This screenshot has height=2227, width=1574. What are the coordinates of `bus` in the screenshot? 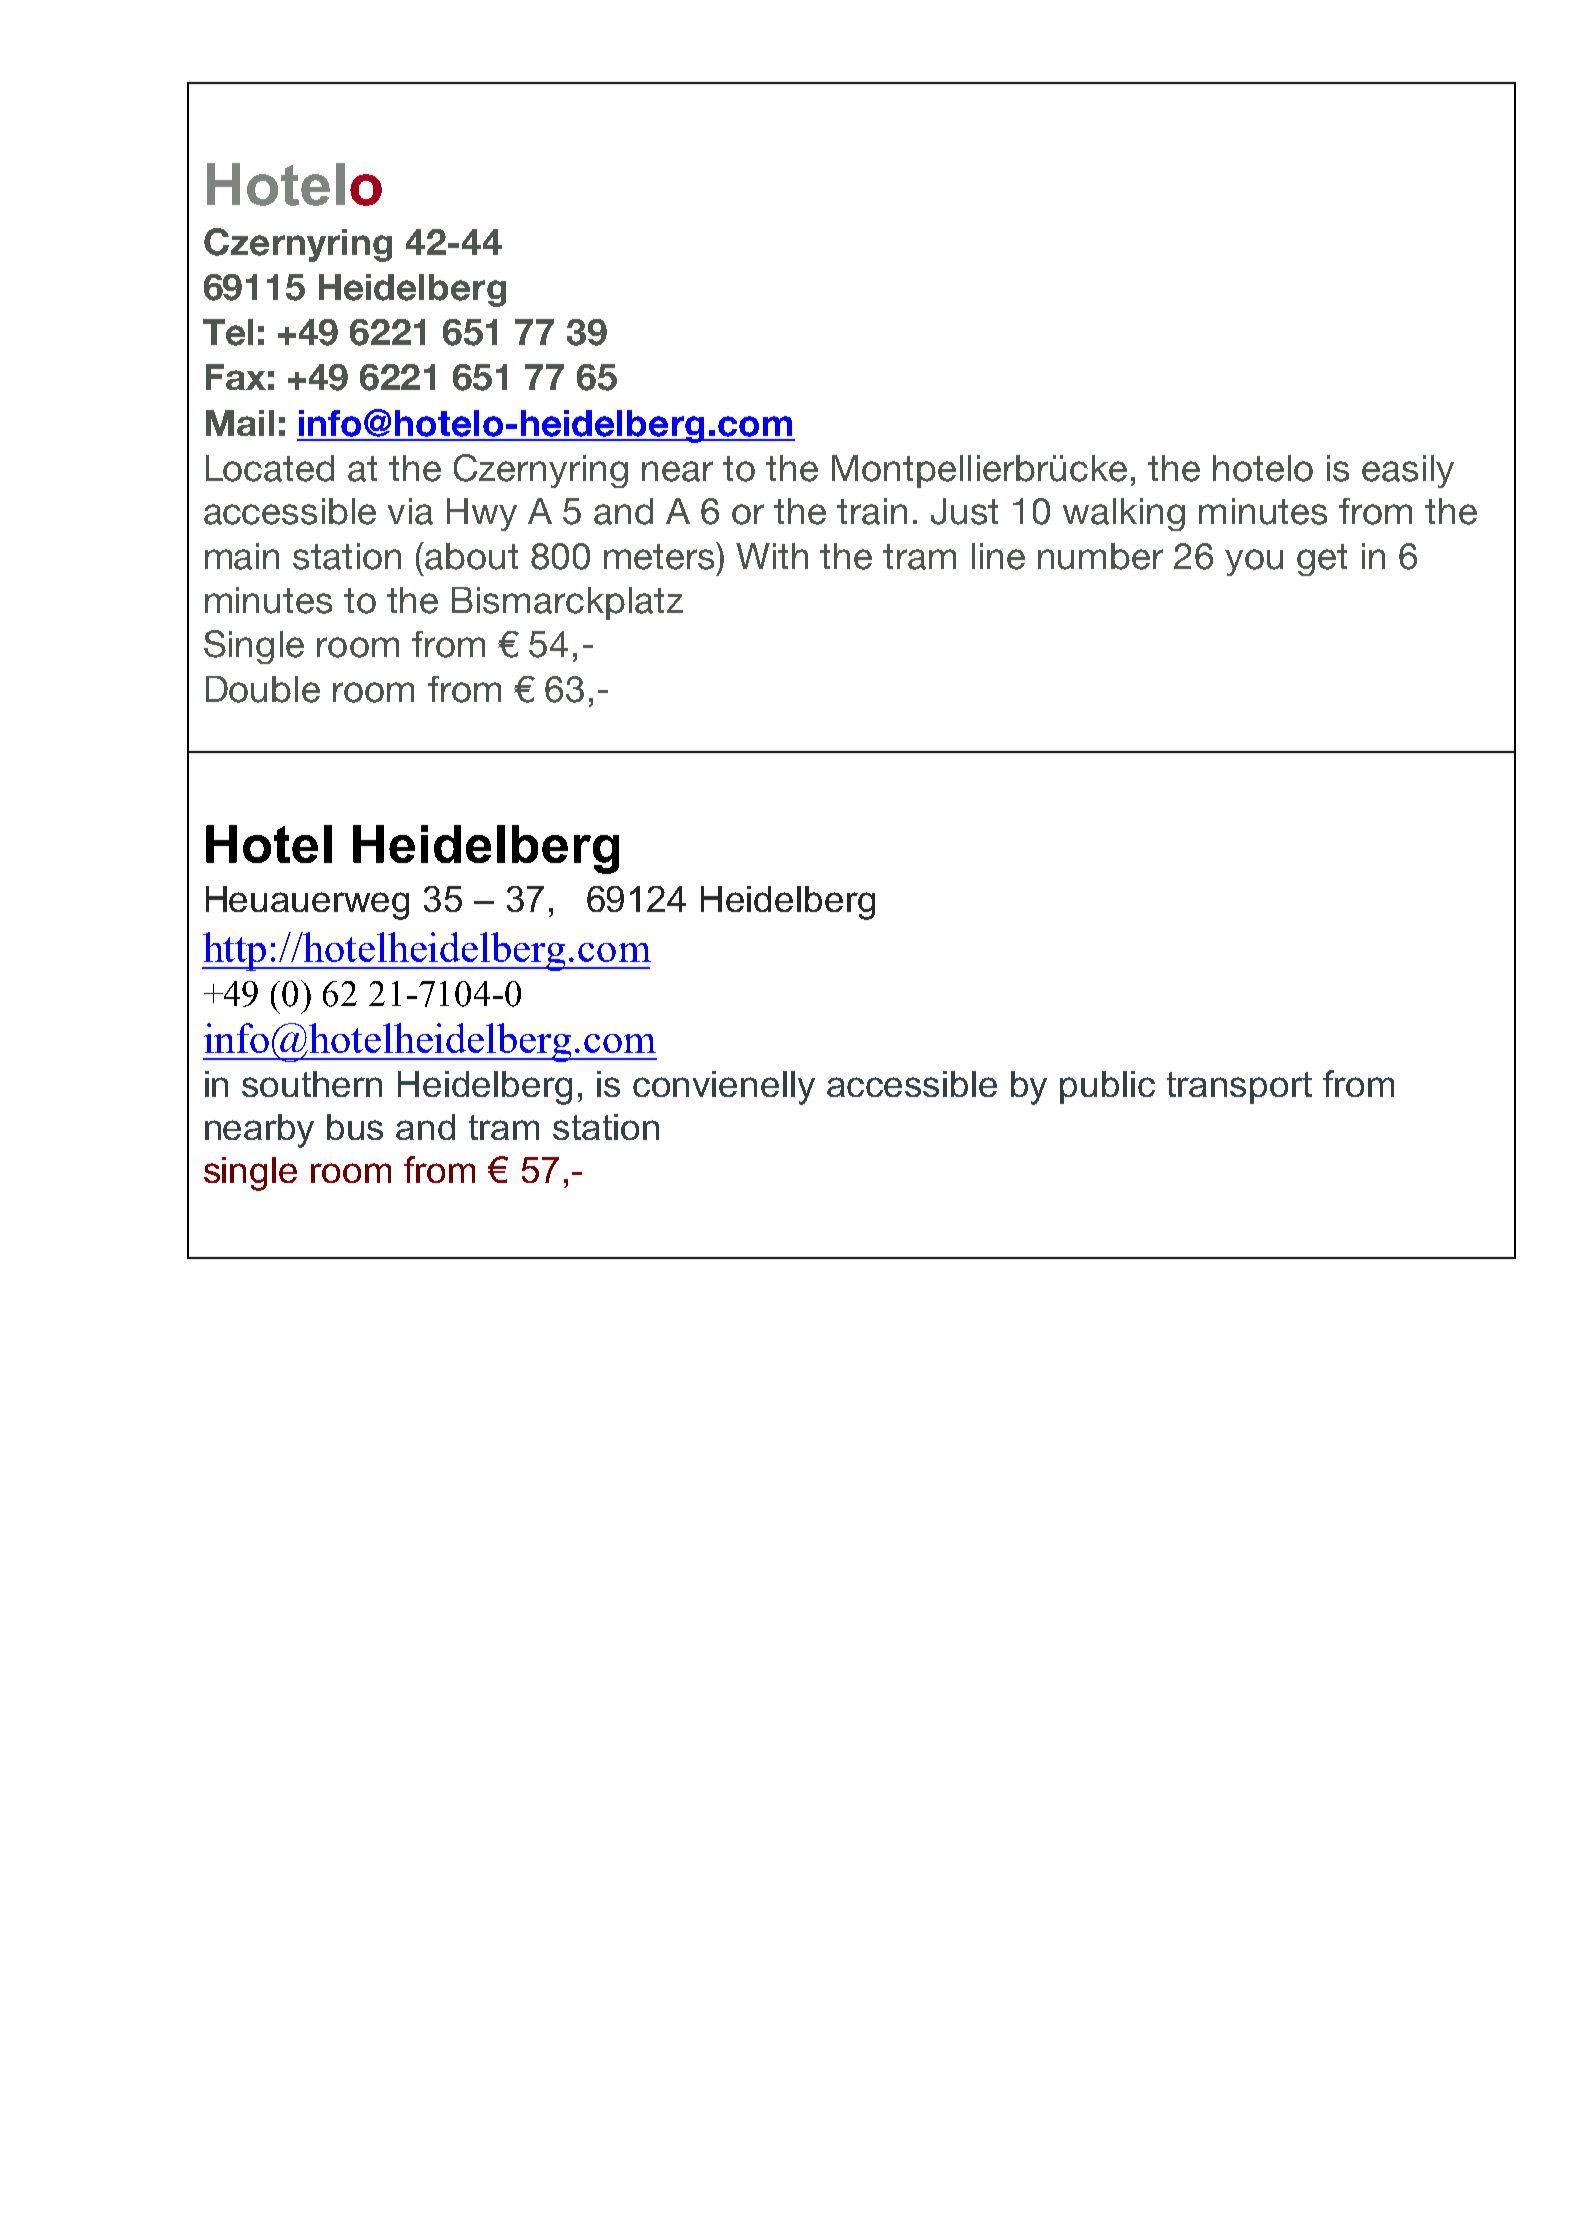 It's located at (355, 1127).
